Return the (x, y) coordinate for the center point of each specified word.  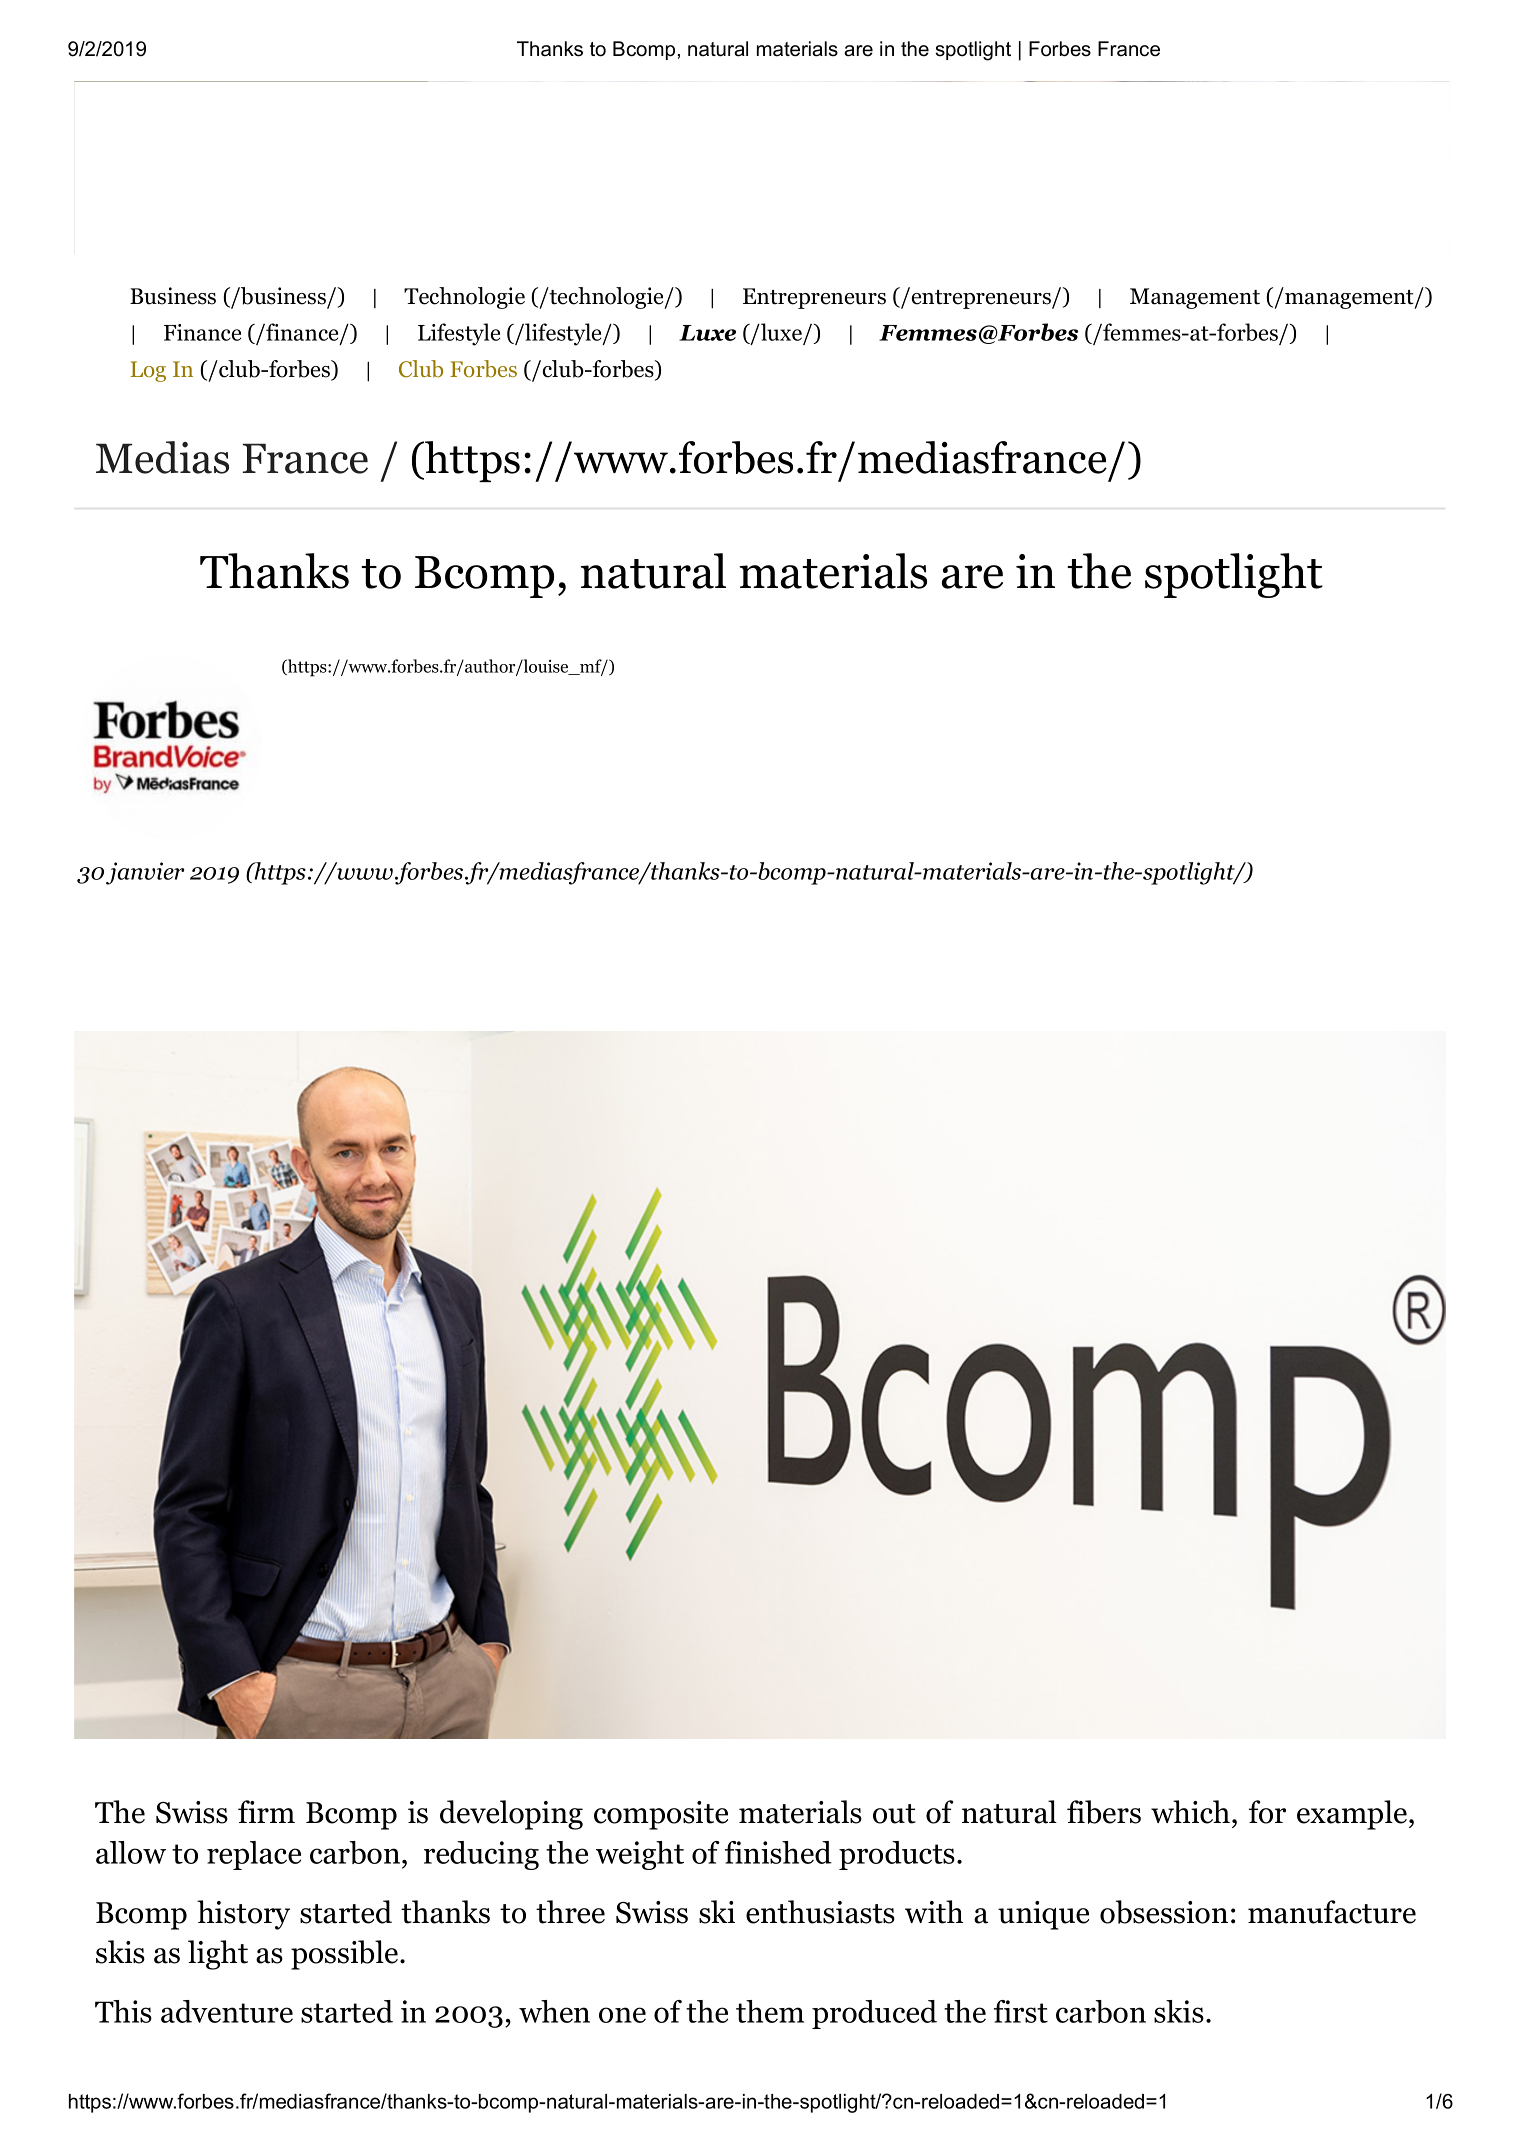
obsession (1164, 1912)
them (770, 2011)
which (1192, 1812)
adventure (227, 2011)
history (243, 1915)
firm (266, 1811)
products (897, 1855)
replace (254, 1855)
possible (346, 1955)
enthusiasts (820, 1912)
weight (640, 1855)
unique (1043, 1915)
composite (661, 1815)
